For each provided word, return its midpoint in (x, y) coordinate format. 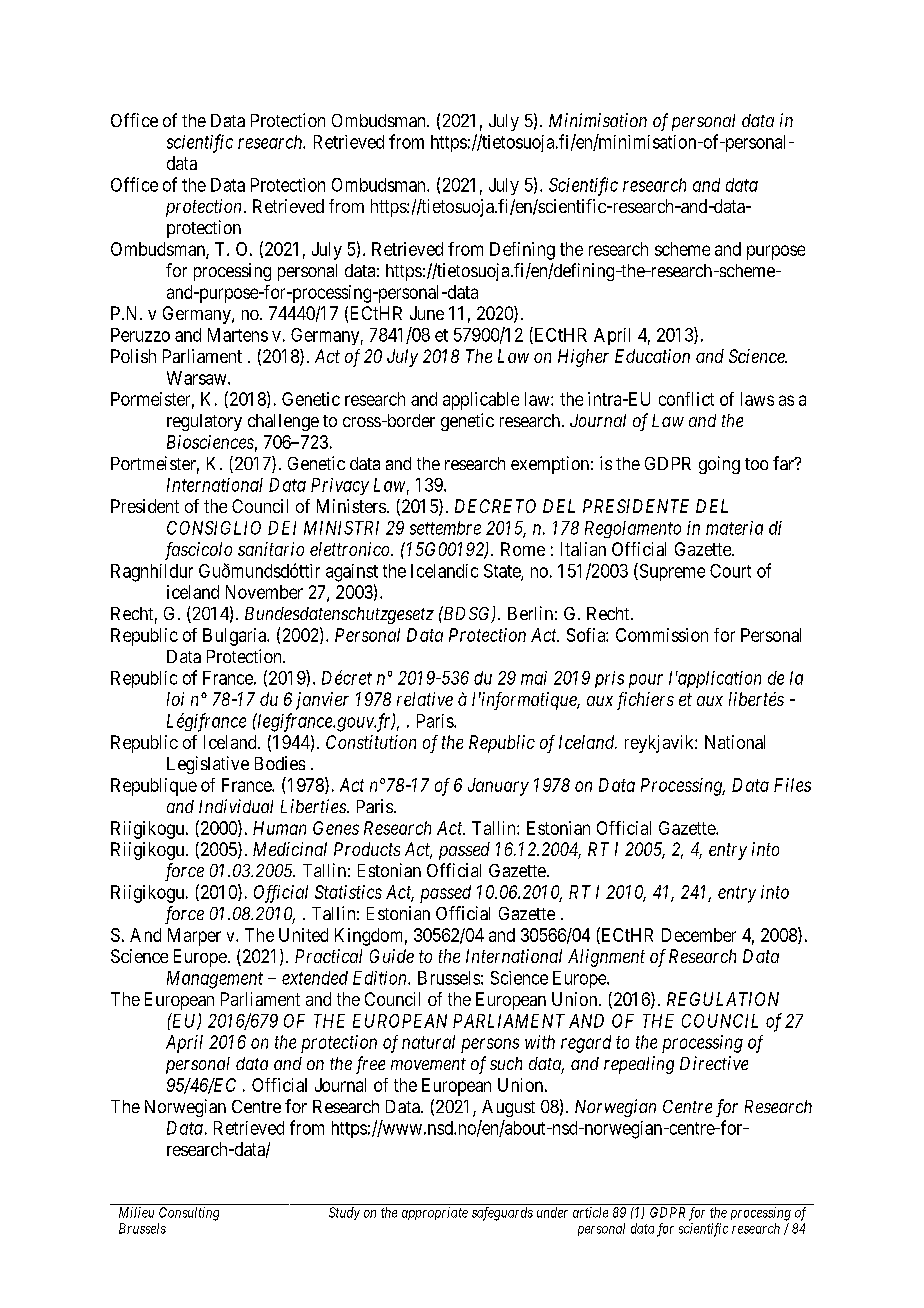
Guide (392, 956)
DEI (282, 528)
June (427, 313)
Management (215, 980)
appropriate (435, 1213)
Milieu (136, 1212)
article (590, 1212)
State (503, 572)
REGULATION (723, 999)
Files (792, 785)
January (498, 787)
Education (652, 356)
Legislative (208, 765)
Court (730, 571)
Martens (238, 335)
